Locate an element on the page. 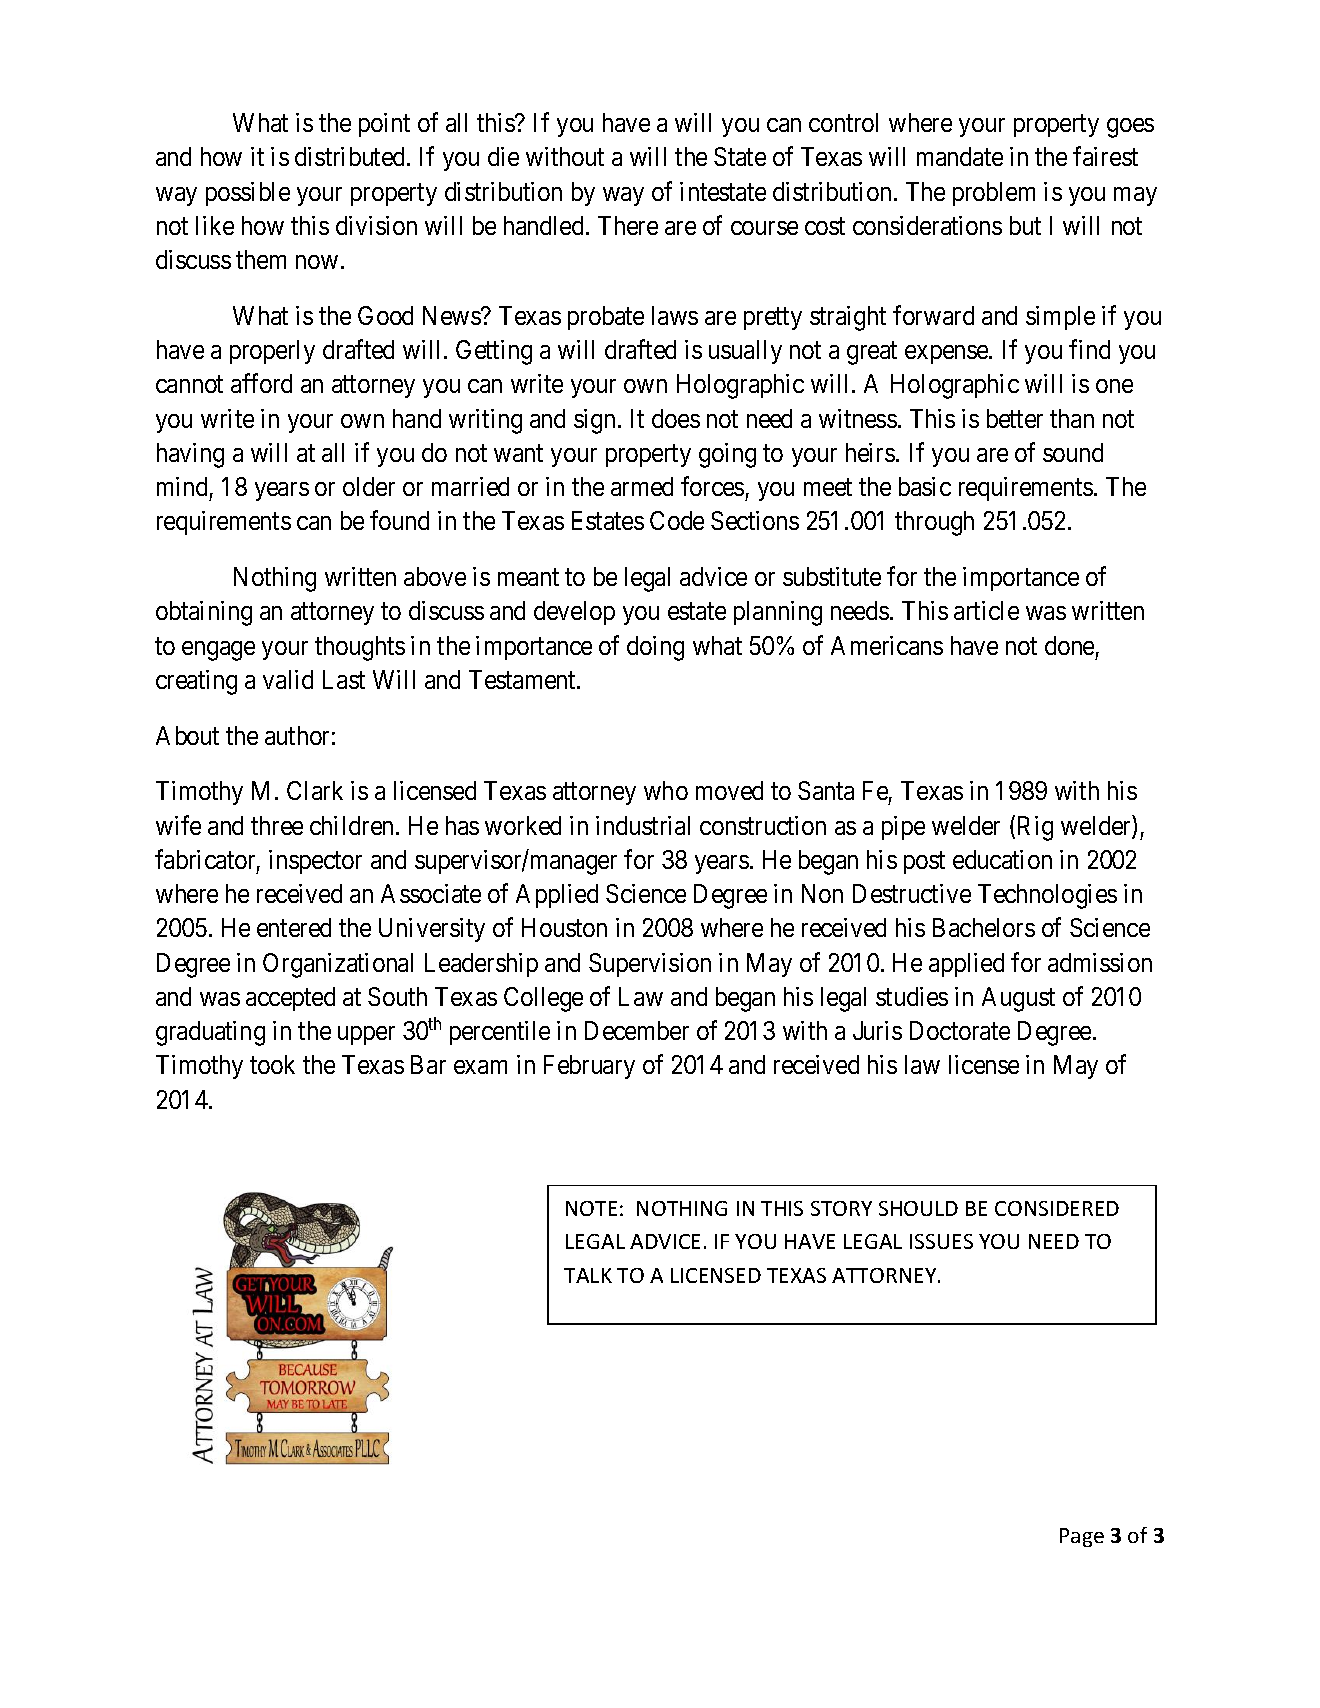 This document has width=1320, height=1708. Rig is located at coordinates (1035, 828).
